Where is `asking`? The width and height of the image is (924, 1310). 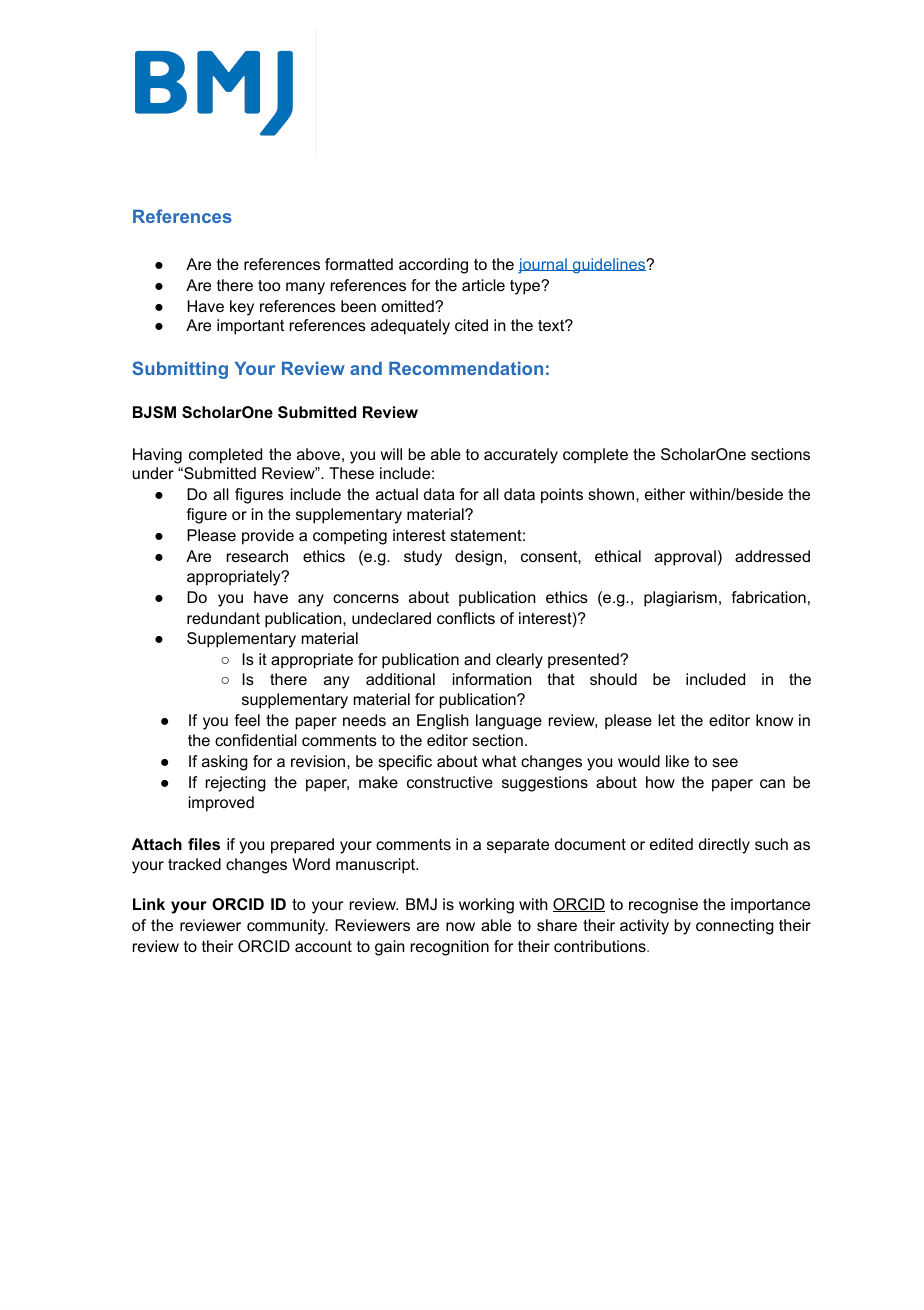 asking is located at coordinates (225, 763).
